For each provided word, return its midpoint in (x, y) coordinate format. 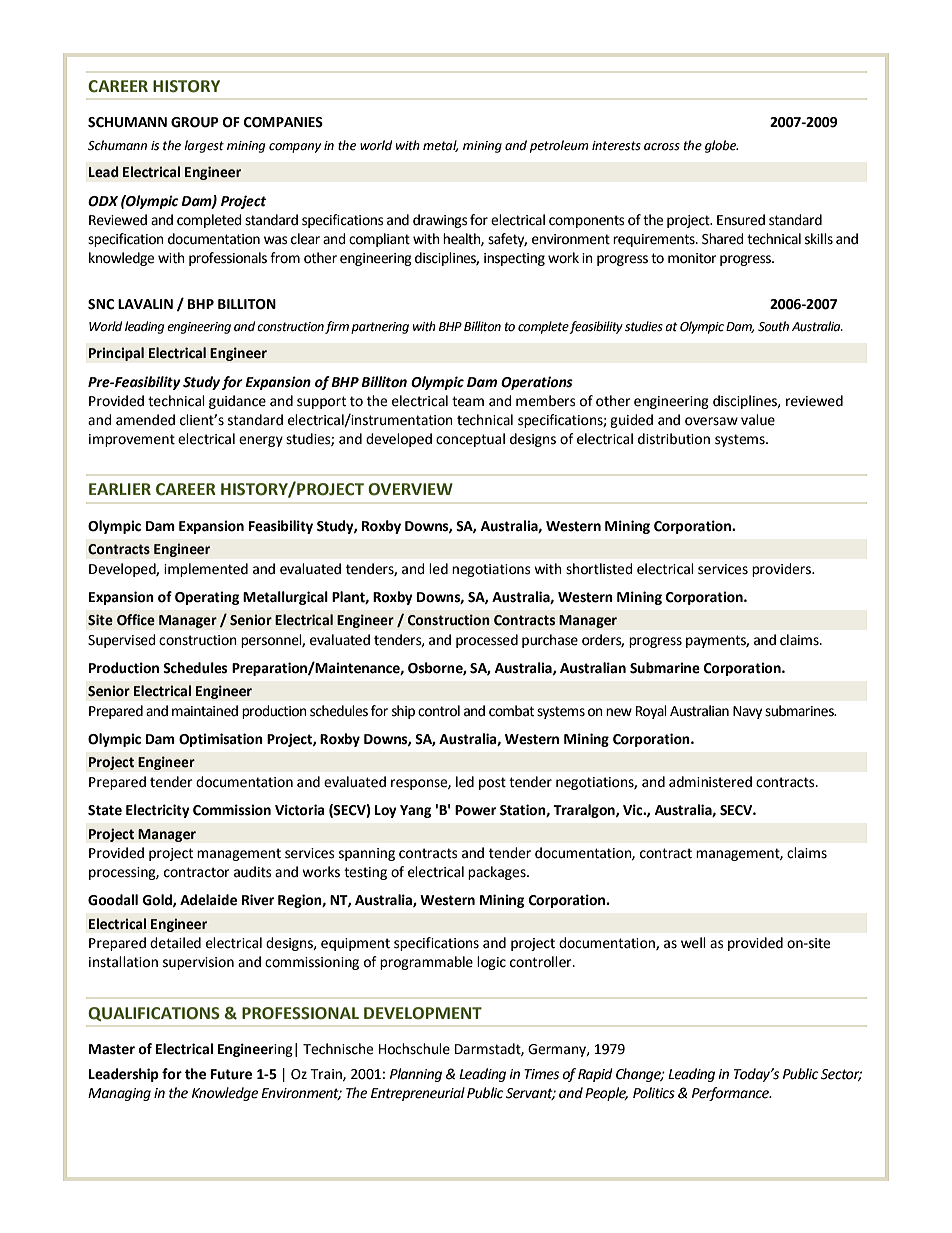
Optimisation (221, 740)
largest (204, 146)
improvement (132, 440)
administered (710, 782)
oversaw (711, 421)
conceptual (470, 440)
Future (231, 1074)
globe (721, 146)
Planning (416, 1075)
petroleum (559, 146)
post (492, 783)
